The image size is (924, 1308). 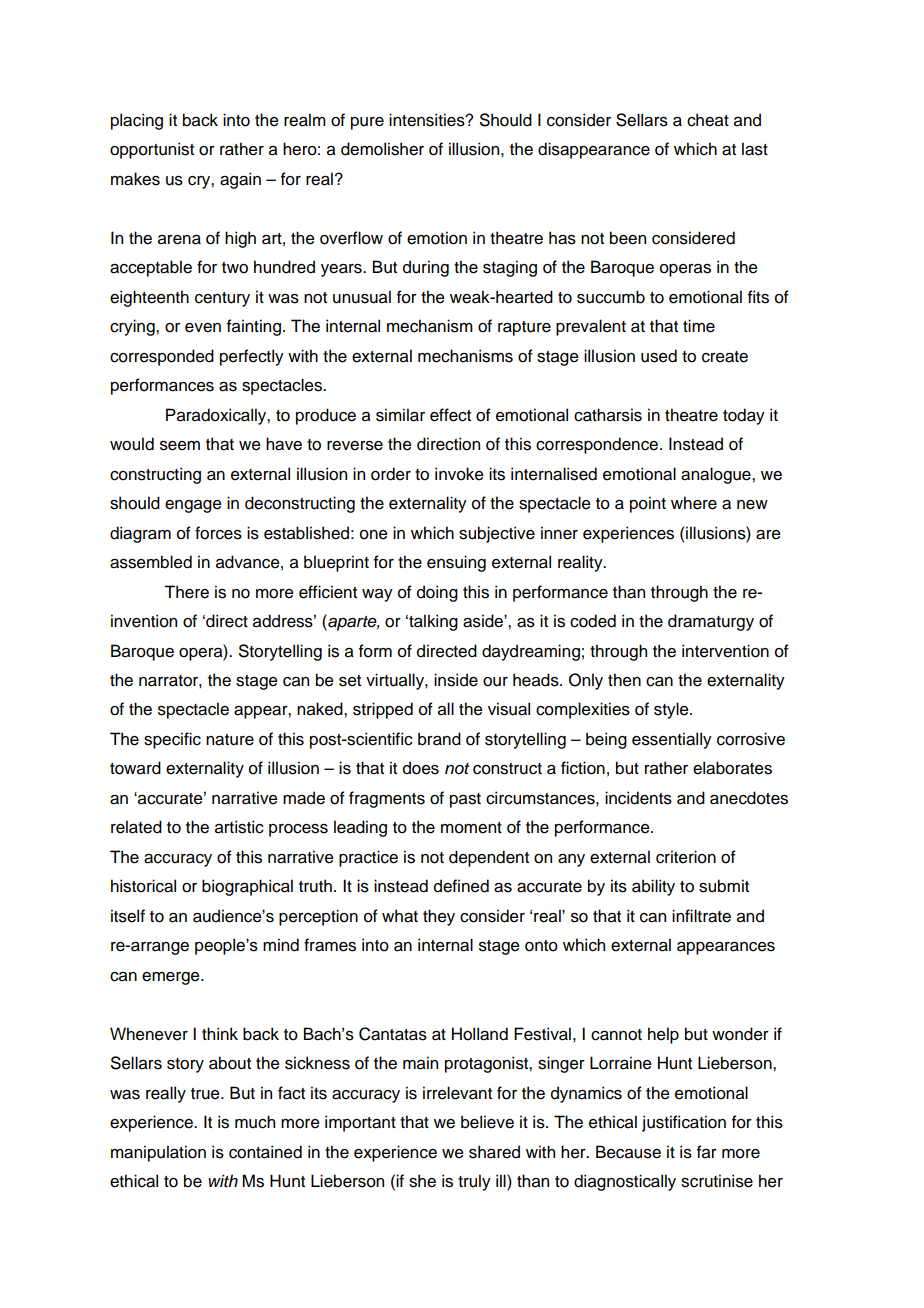 I want to click on invoke, so click(x=459, y=474).
